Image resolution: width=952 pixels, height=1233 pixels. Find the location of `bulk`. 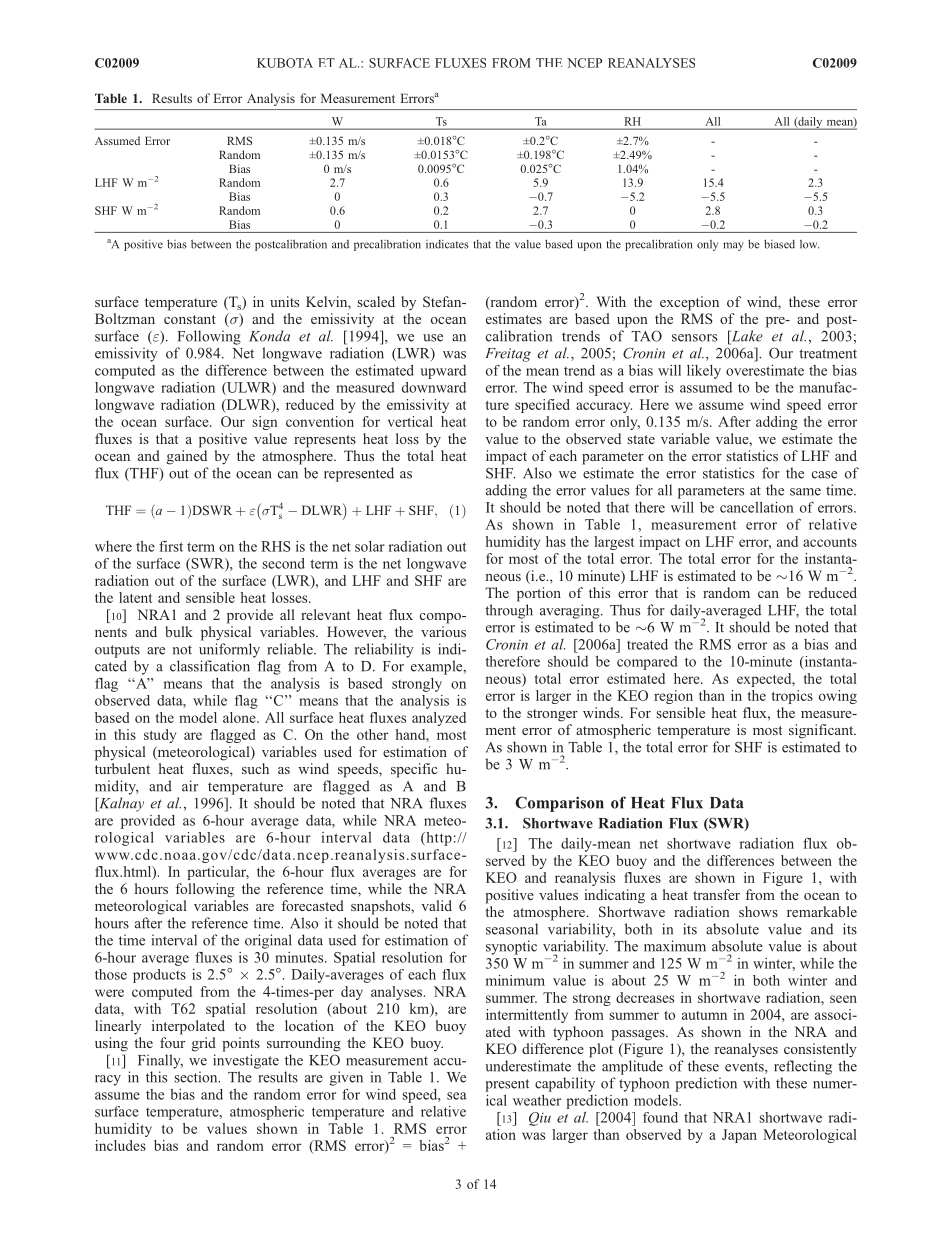

bulk is located at coordinates (179, 631).
